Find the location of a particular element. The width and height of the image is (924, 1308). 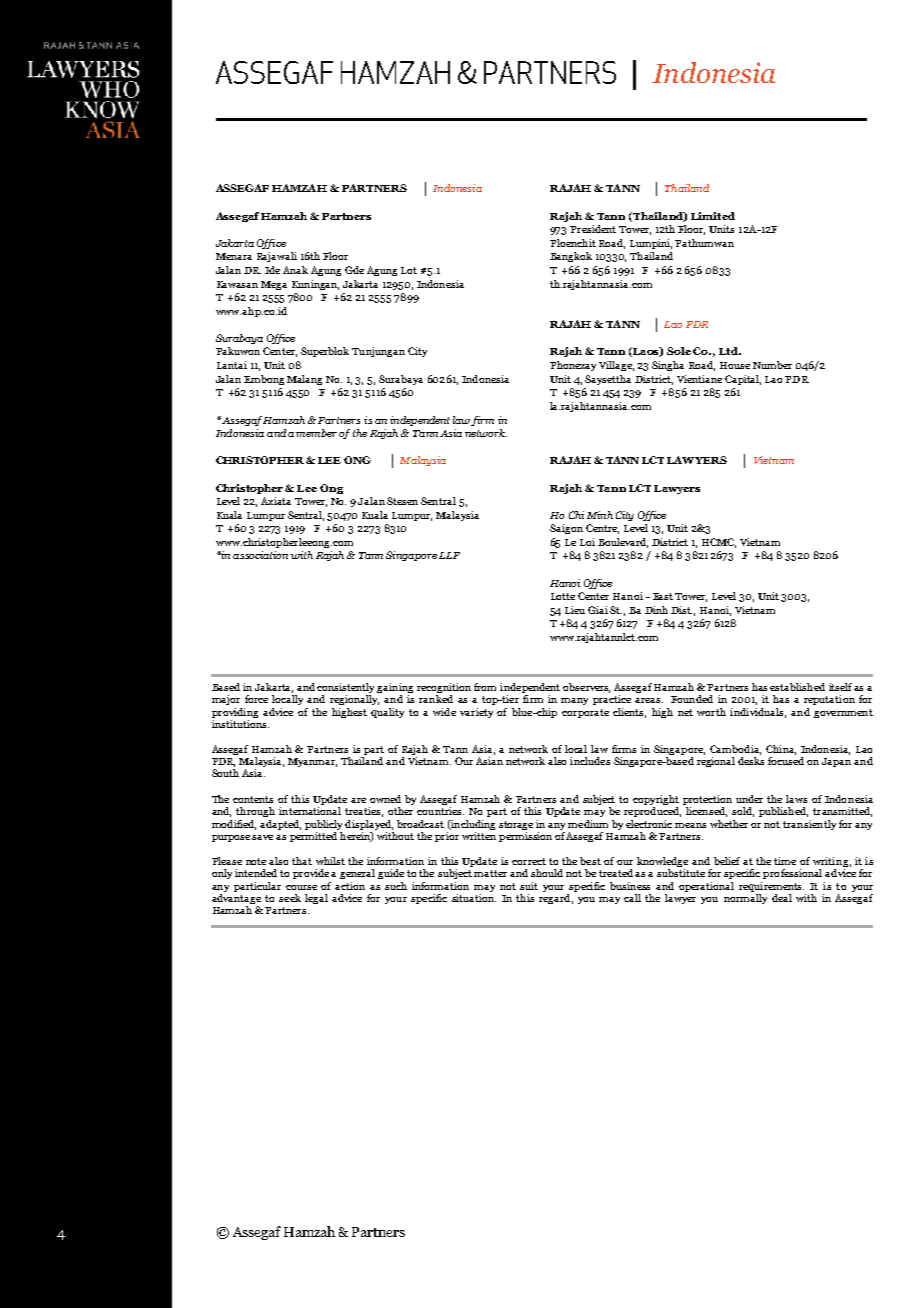

Minh is located at coordinates (600, 515).
